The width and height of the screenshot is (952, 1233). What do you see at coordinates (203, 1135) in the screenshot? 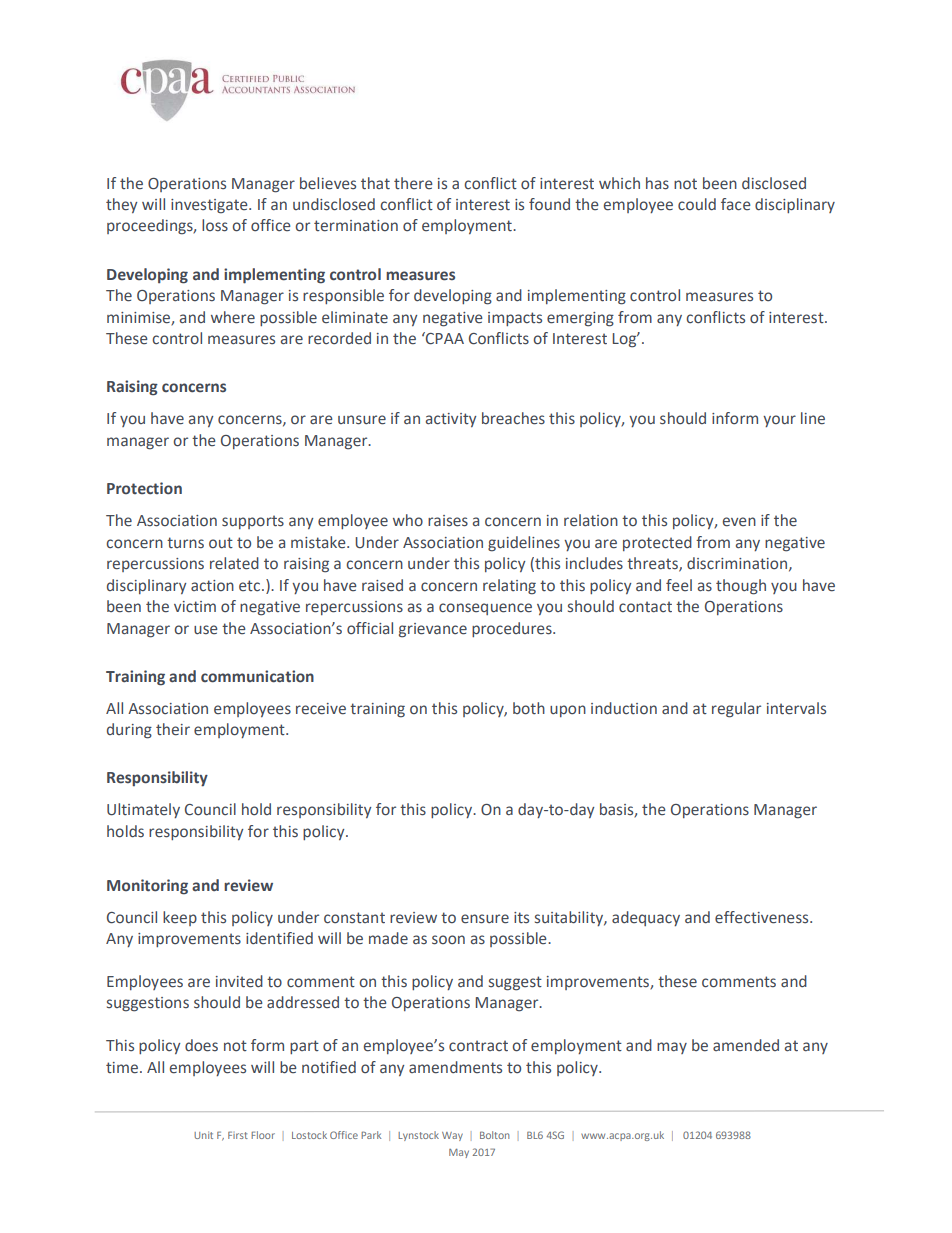
I see `Unit` at bounding box center [203, 1135].
